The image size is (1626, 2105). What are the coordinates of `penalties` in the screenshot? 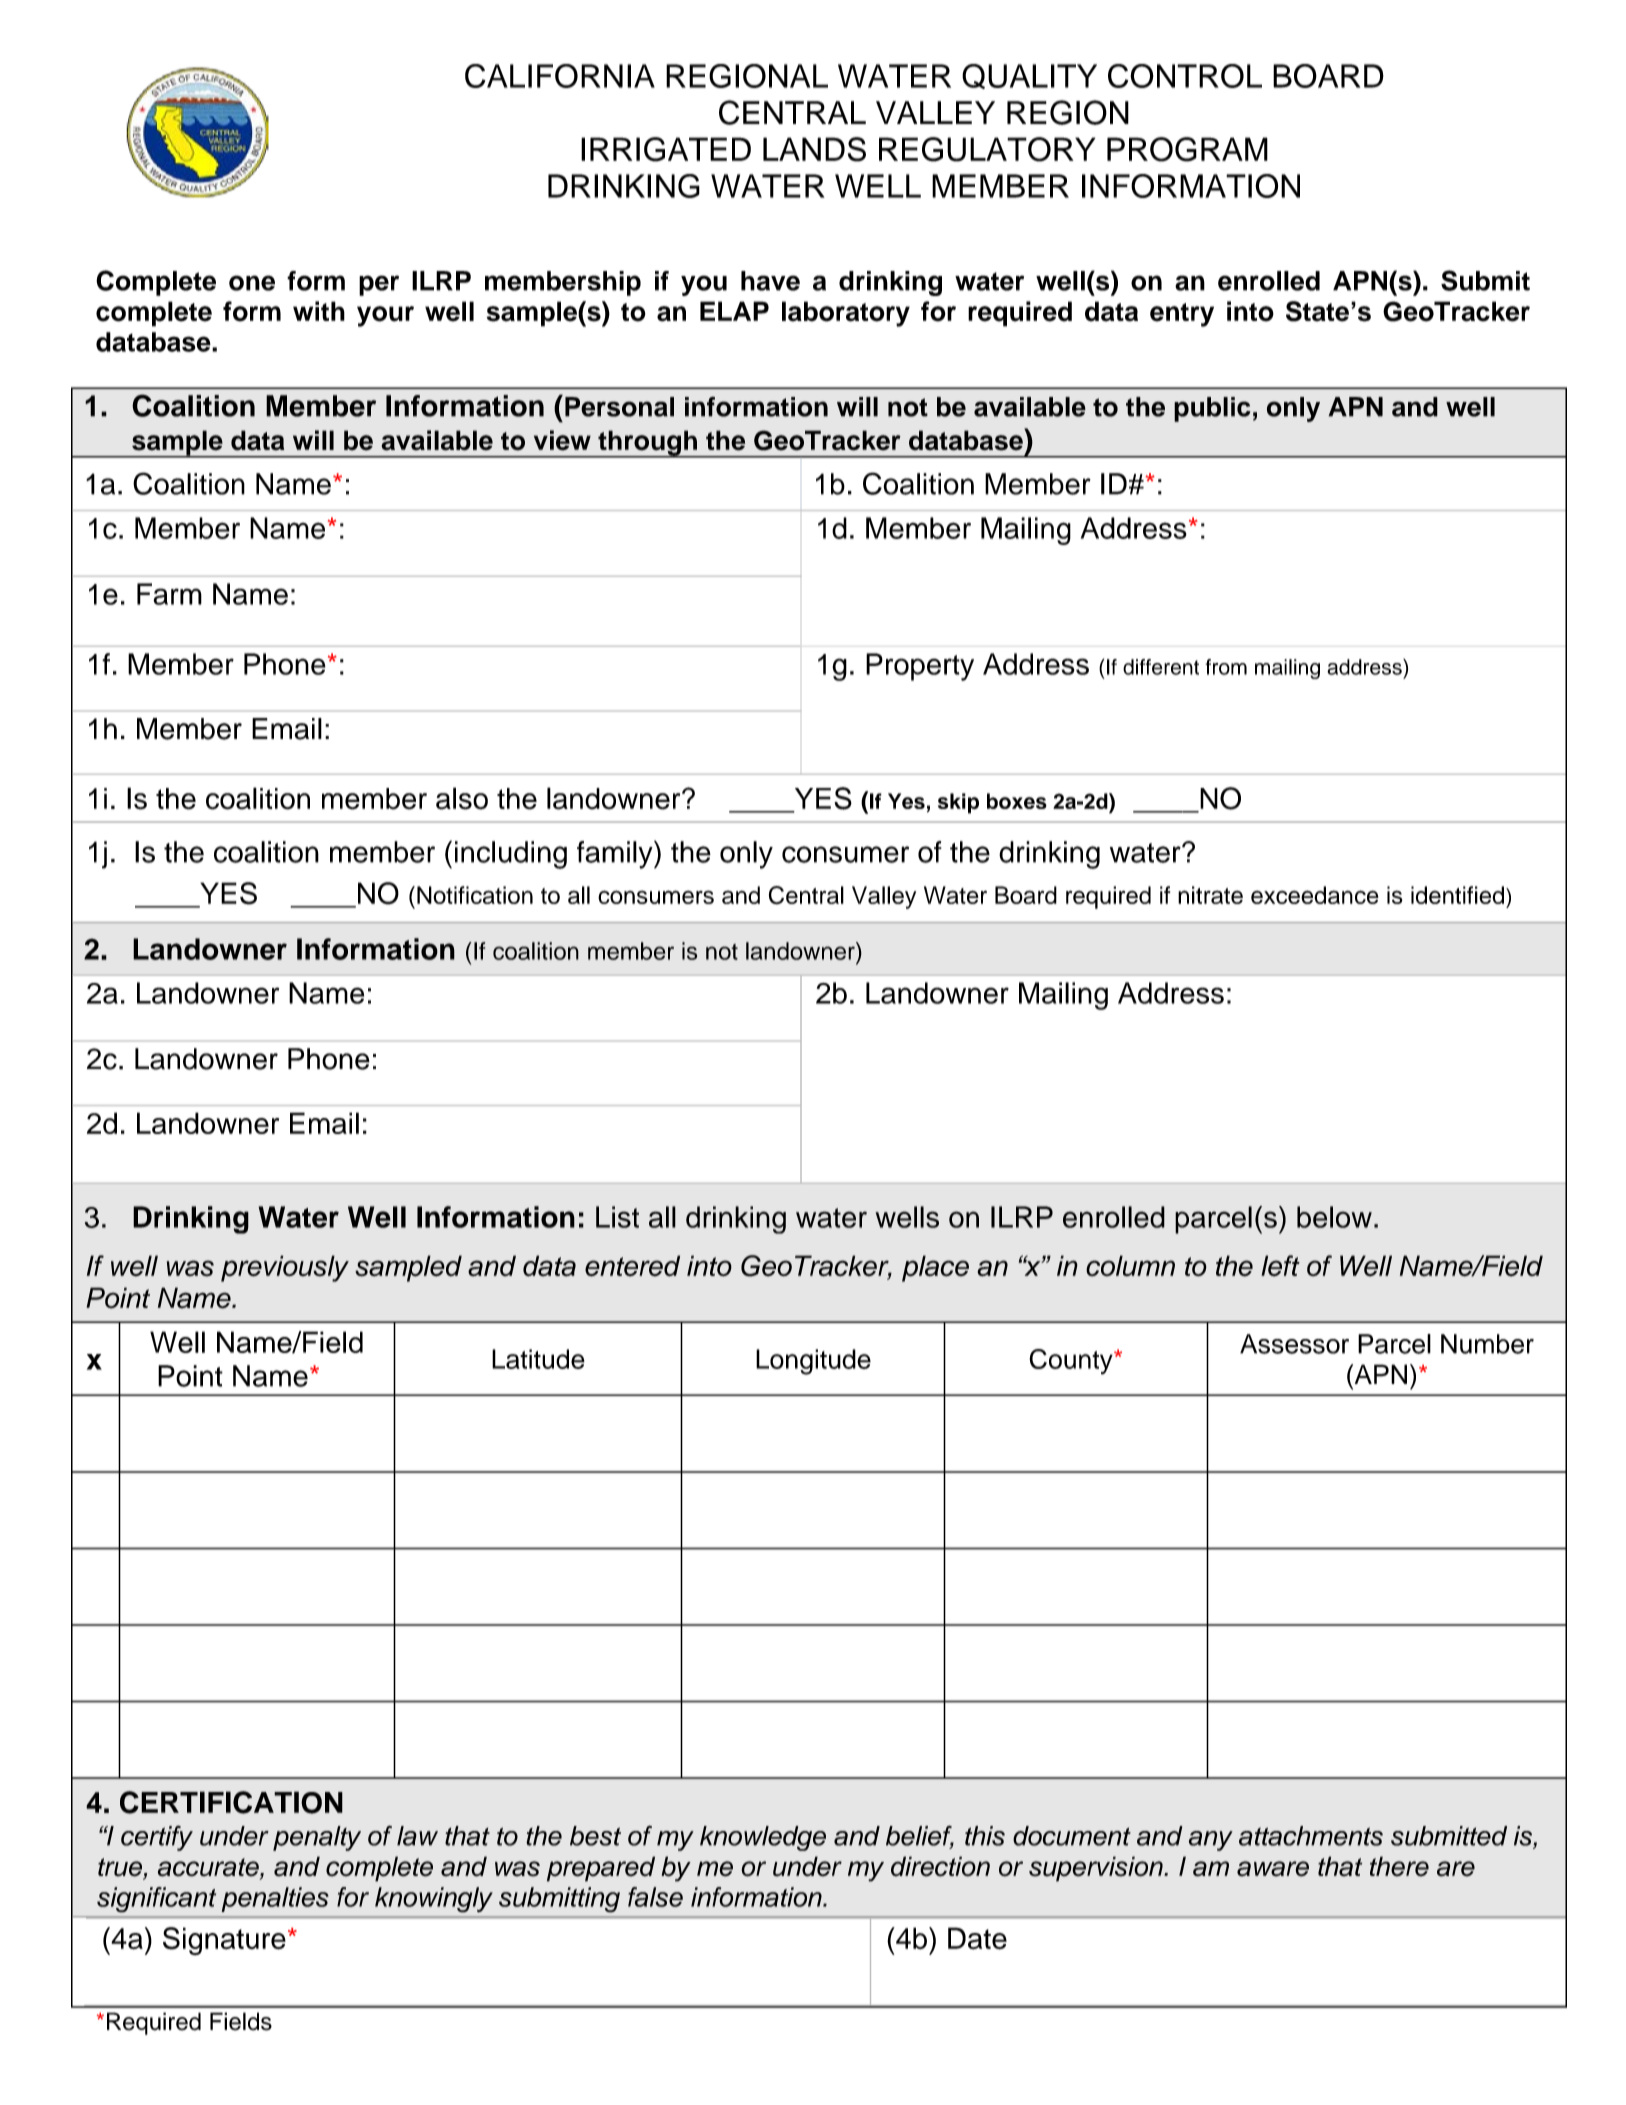 It's located at (275, 1899).
